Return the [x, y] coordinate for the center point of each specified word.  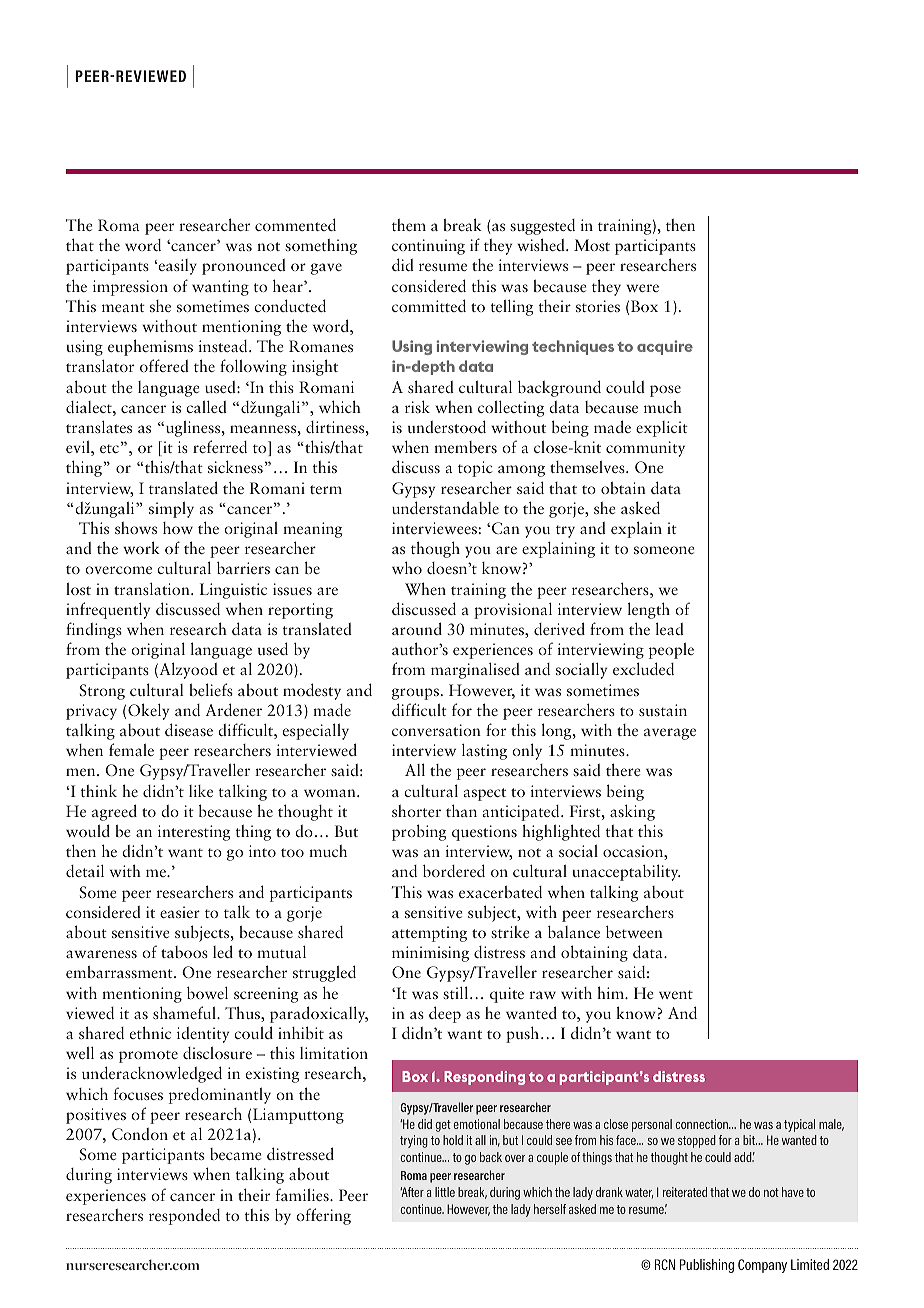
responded [184, 1216]
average [670, 734]
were [642, 288]
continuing [428, 247]
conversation [436, 730]
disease [189, 729]
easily [176, 267]
